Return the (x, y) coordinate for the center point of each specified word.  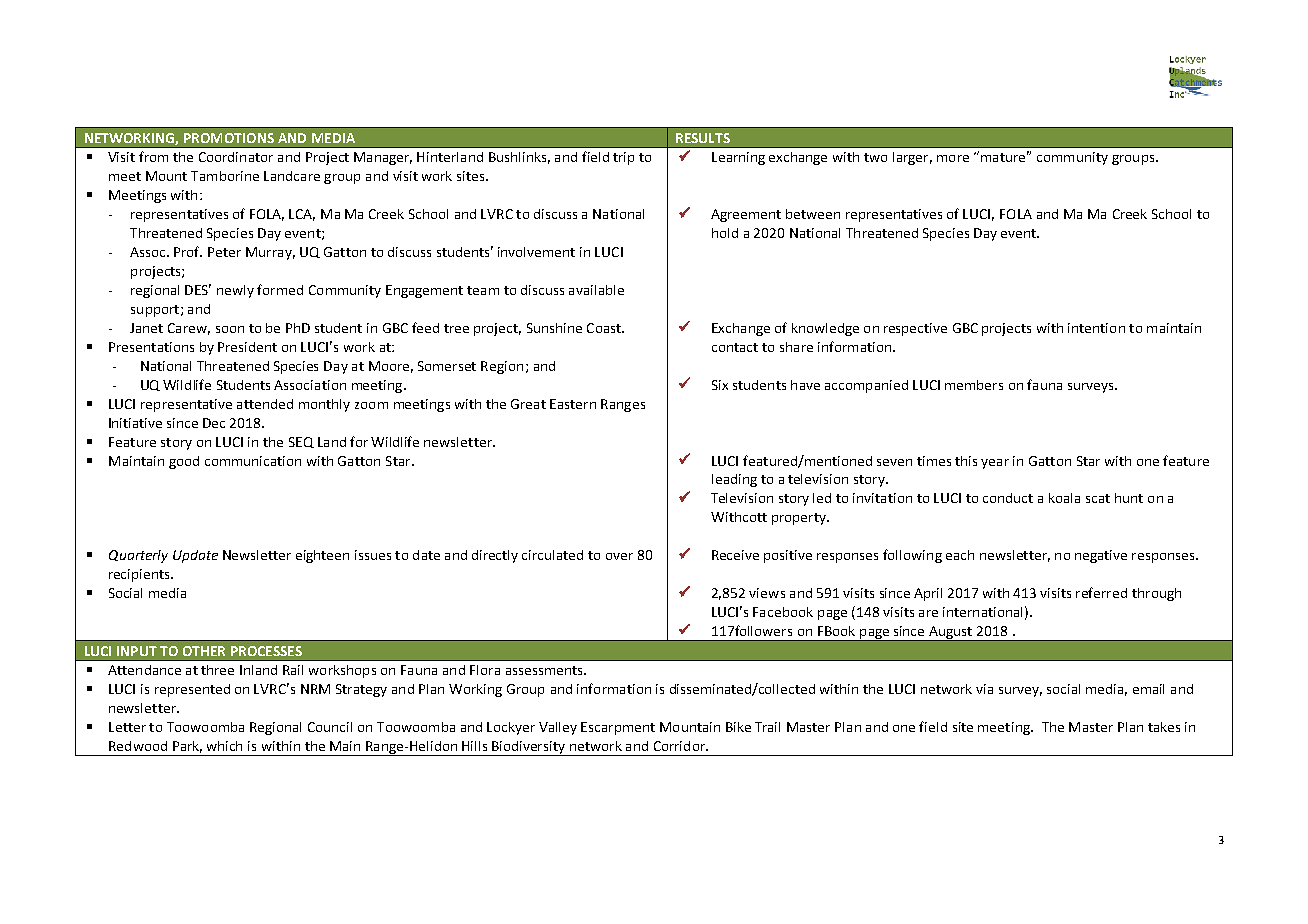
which (224, 746)
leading (734, 480)
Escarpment (618, 728)
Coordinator (236, 157)
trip (623, 158)
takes (1164, 727)
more (953, 158)
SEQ (301, 442)
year (995, 464)
